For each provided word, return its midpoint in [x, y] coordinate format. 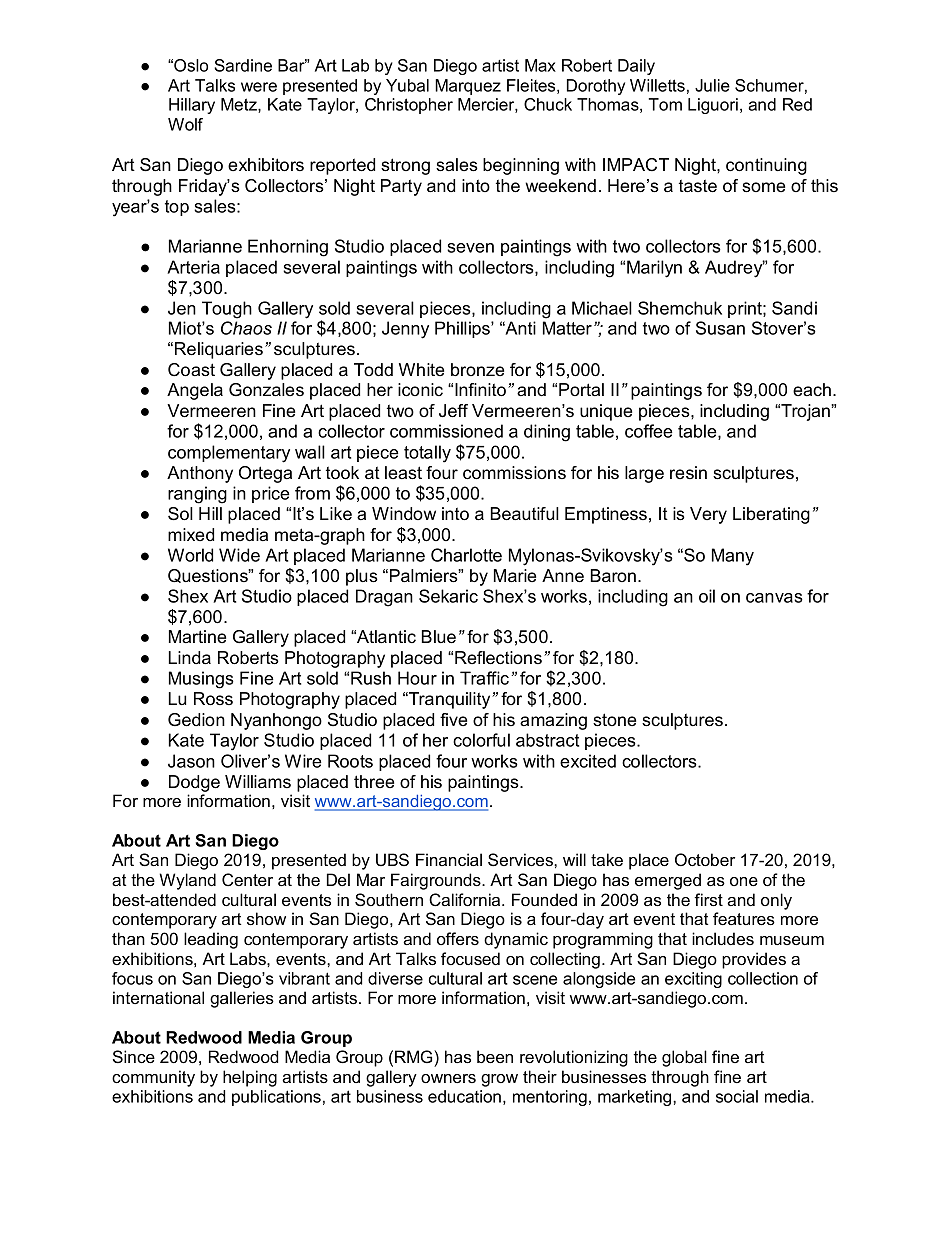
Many [733, 557]
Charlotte [466, 555]
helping [250, 1078]
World [190, 555]
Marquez [468, 87]
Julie [712, 85]
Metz [240, 105]
